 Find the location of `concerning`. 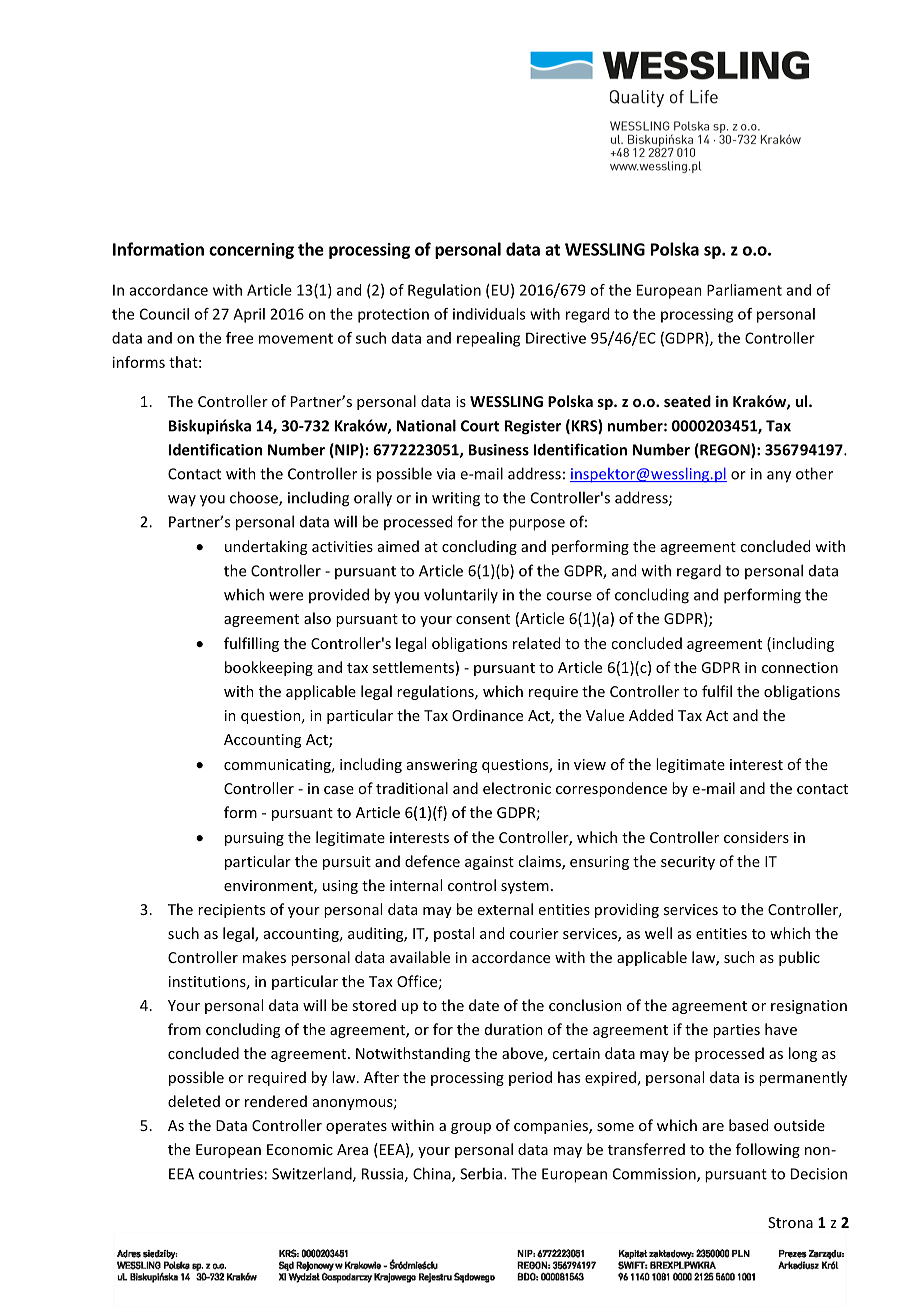

concerning is located at coordinates (251, 251).
